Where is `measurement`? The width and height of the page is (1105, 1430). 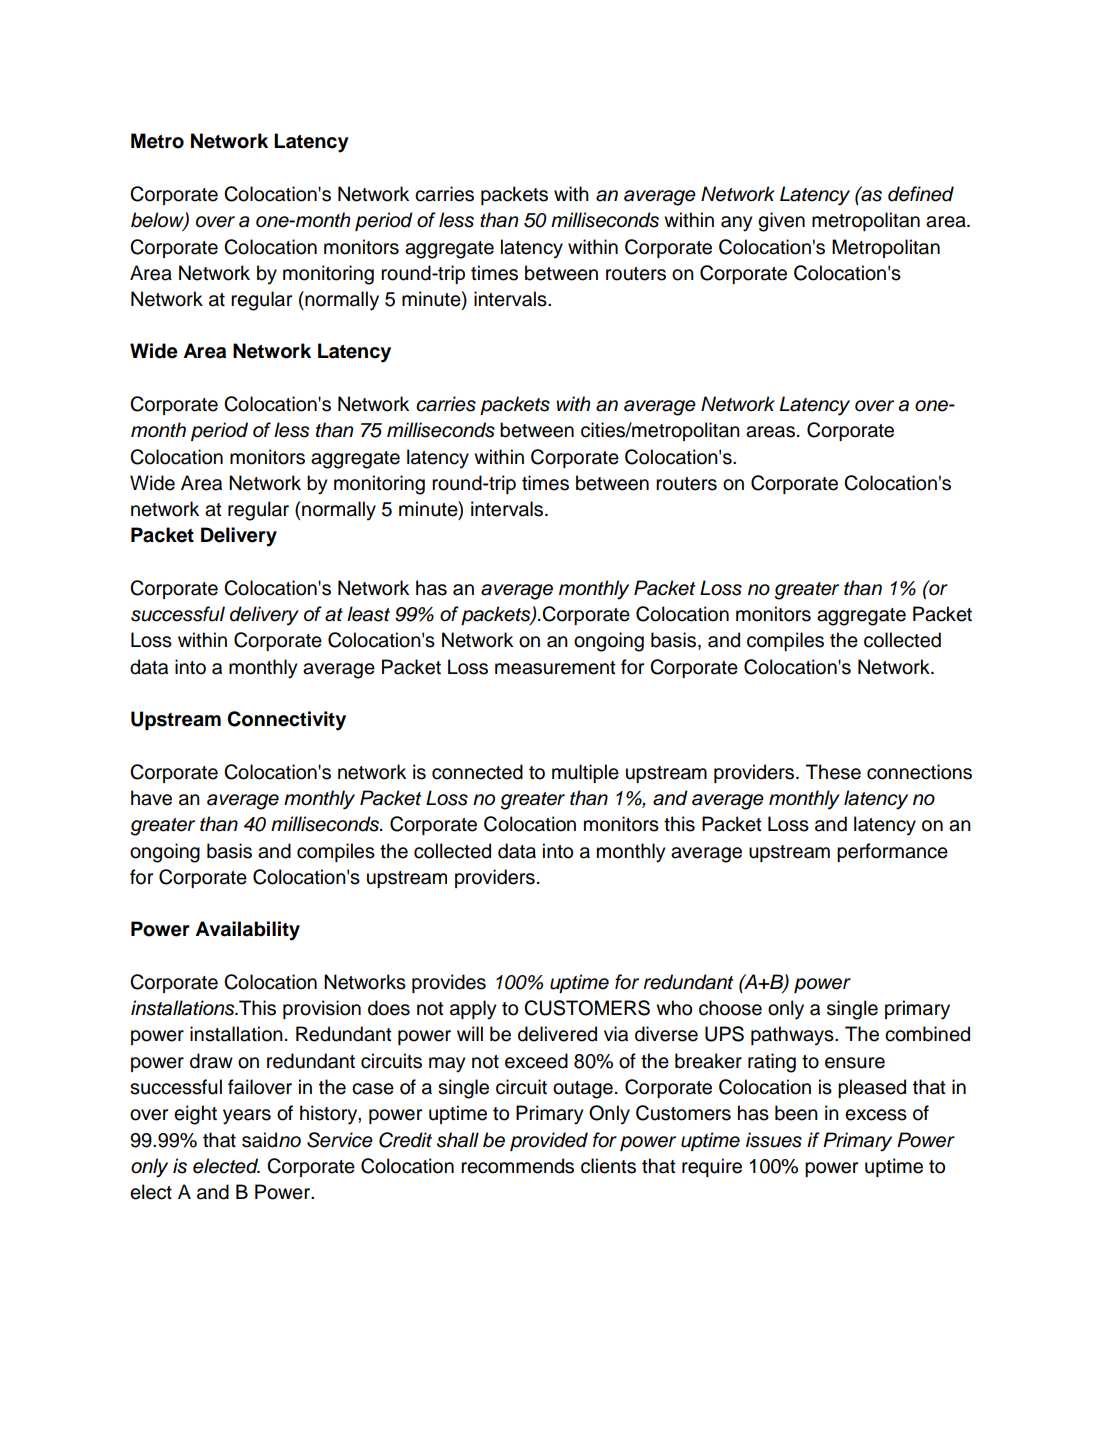 measurement is located at coordinates (555, 668).
